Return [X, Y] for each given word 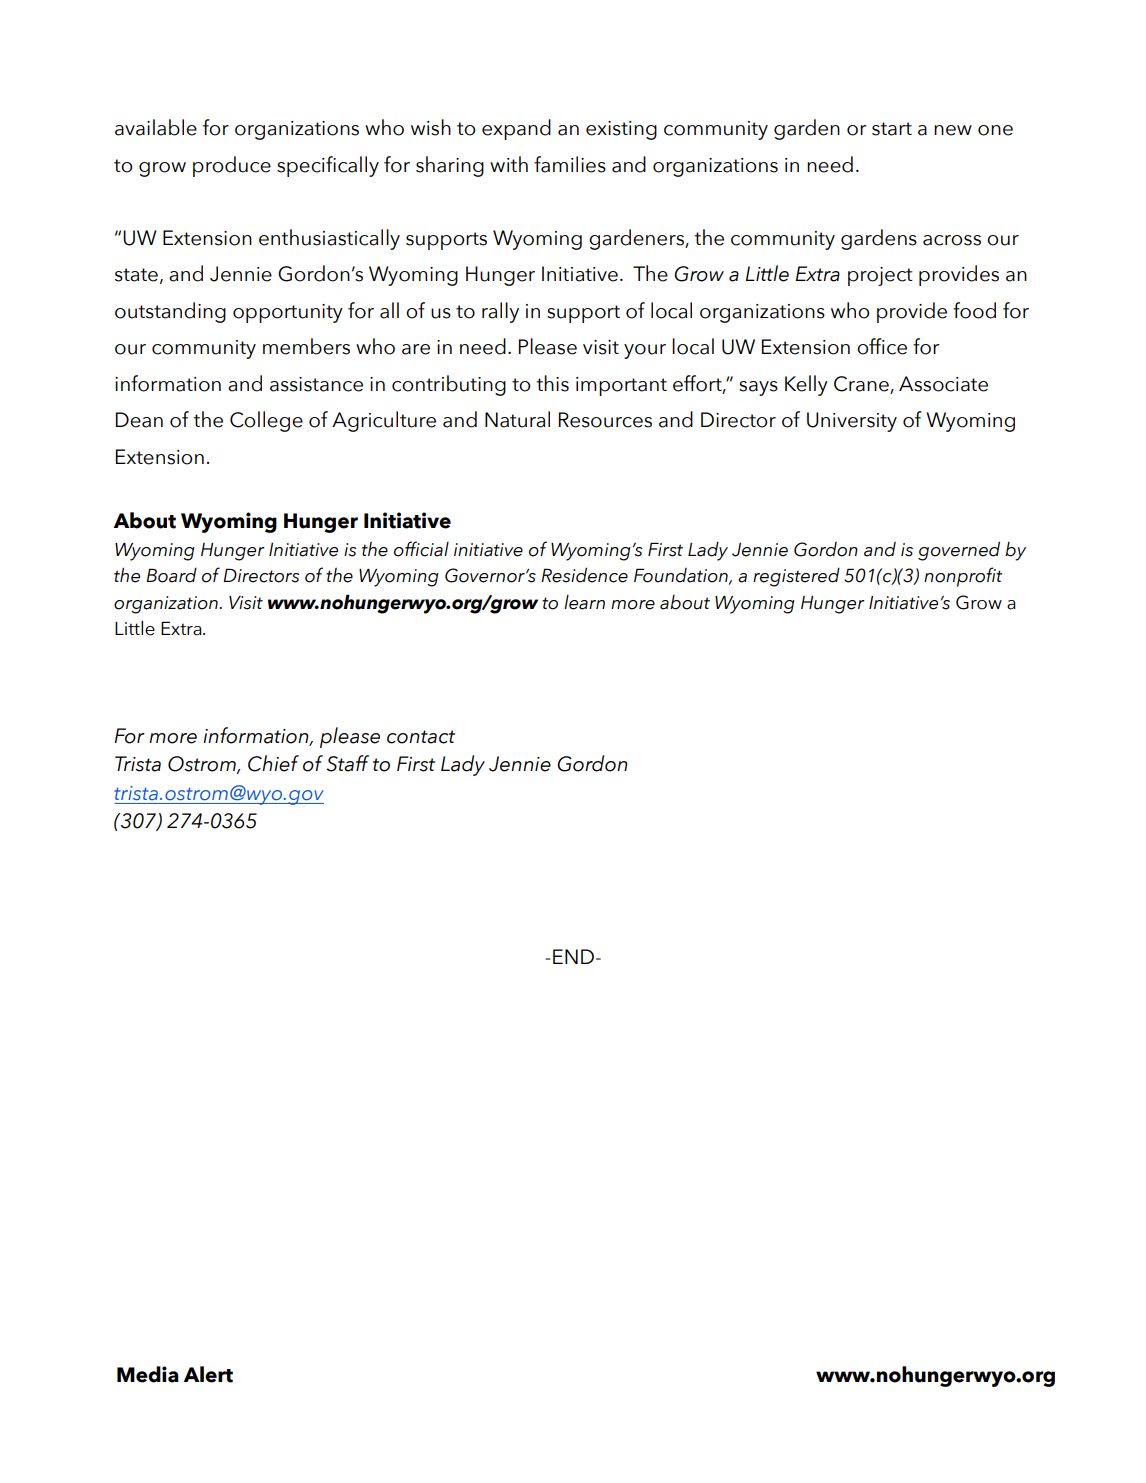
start [892, 129]
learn [584, 602]
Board [171, 575]
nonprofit [963, 577]
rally [500, 312]
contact [421, 737]
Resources [605, 420]
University [852, 422]
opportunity [288, 313]
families [570, 164]
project [880, 276]
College [266, 421]
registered [796, 577]
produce [232, 166]
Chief [273, 763]
